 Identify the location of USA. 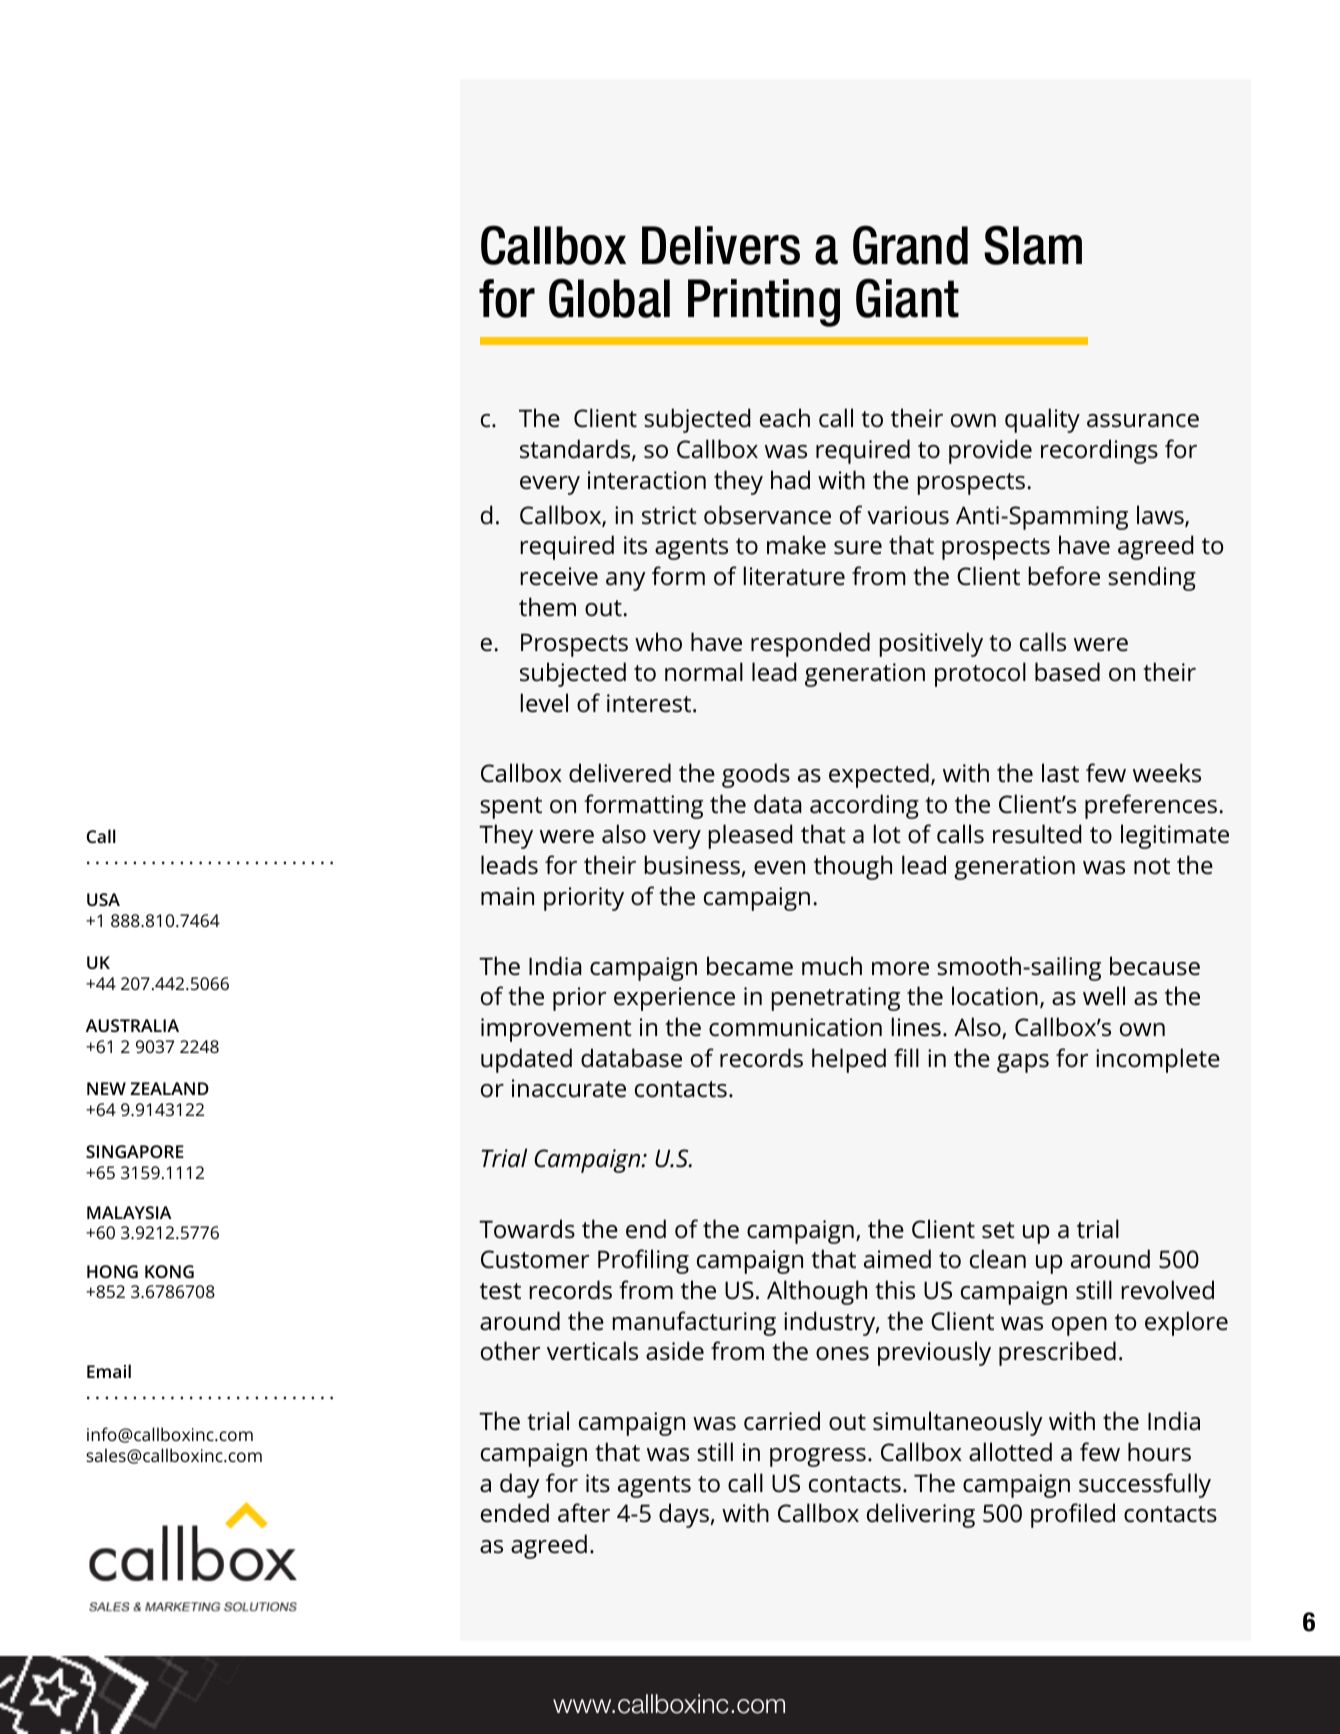
(103, 899).
